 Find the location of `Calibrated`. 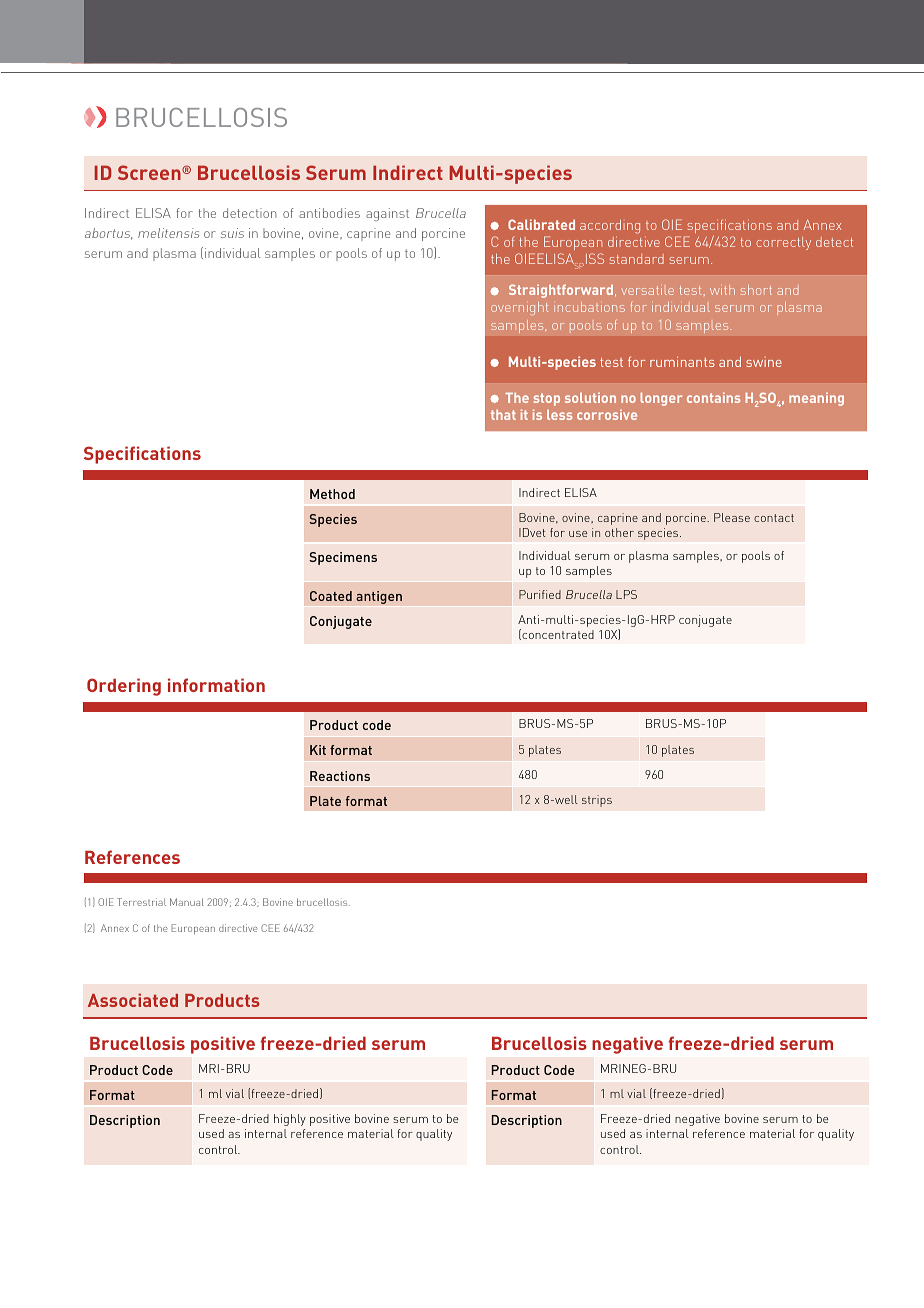

Calibrated is located at coordinates (541, 224).
